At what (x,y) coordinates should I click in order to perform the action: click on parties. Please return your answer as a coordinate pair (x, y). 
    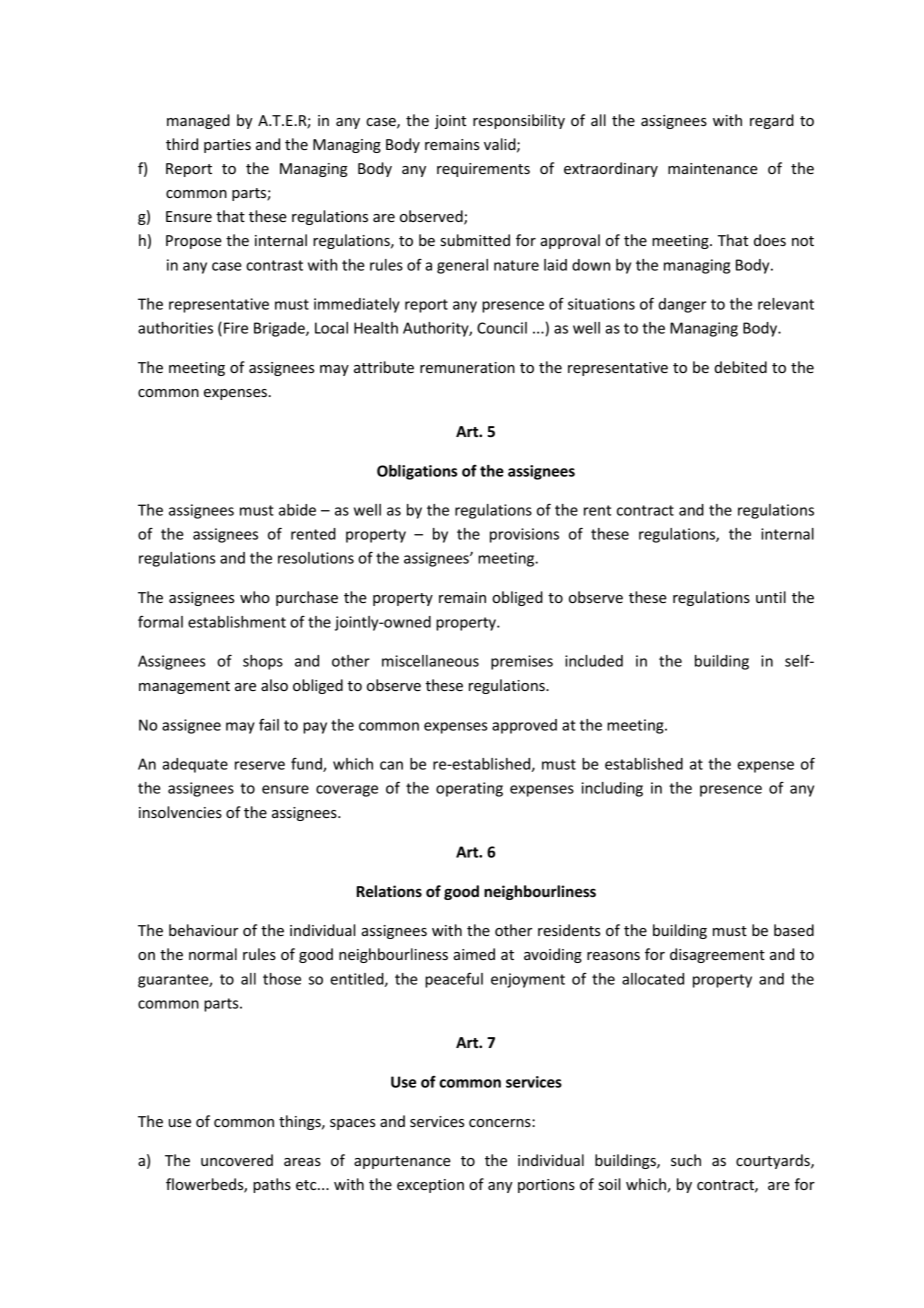
    Looking at the image, I should click on (227, 146).
